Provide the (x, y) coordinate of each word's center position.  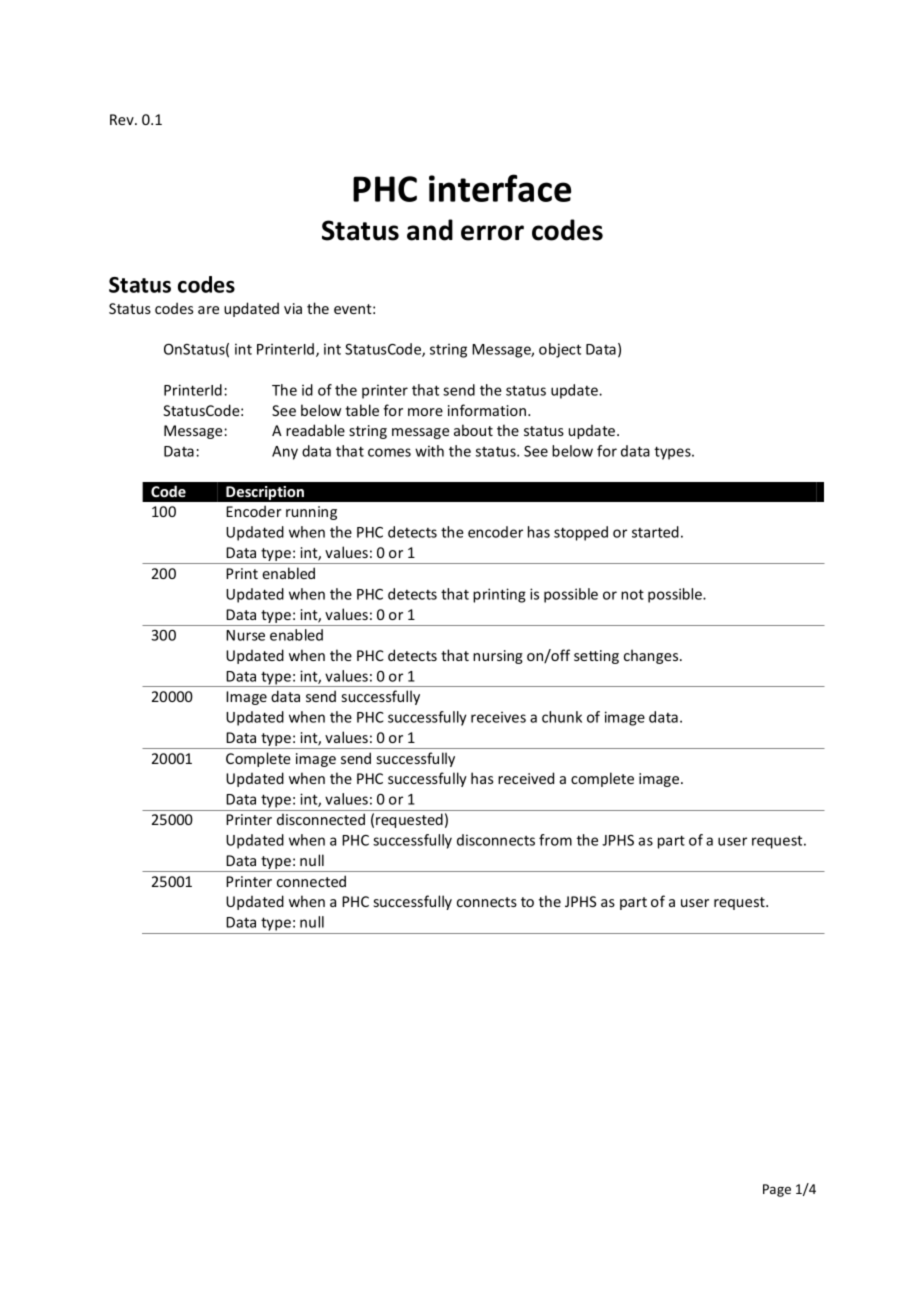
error (492, 233)
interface (500, 188)
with (429, 451)
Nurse (245, 635)
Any (285, 453)
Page (777, 1190)
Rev (123, 119)
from (555, 840)
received (526, 778)
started (655, 532)
